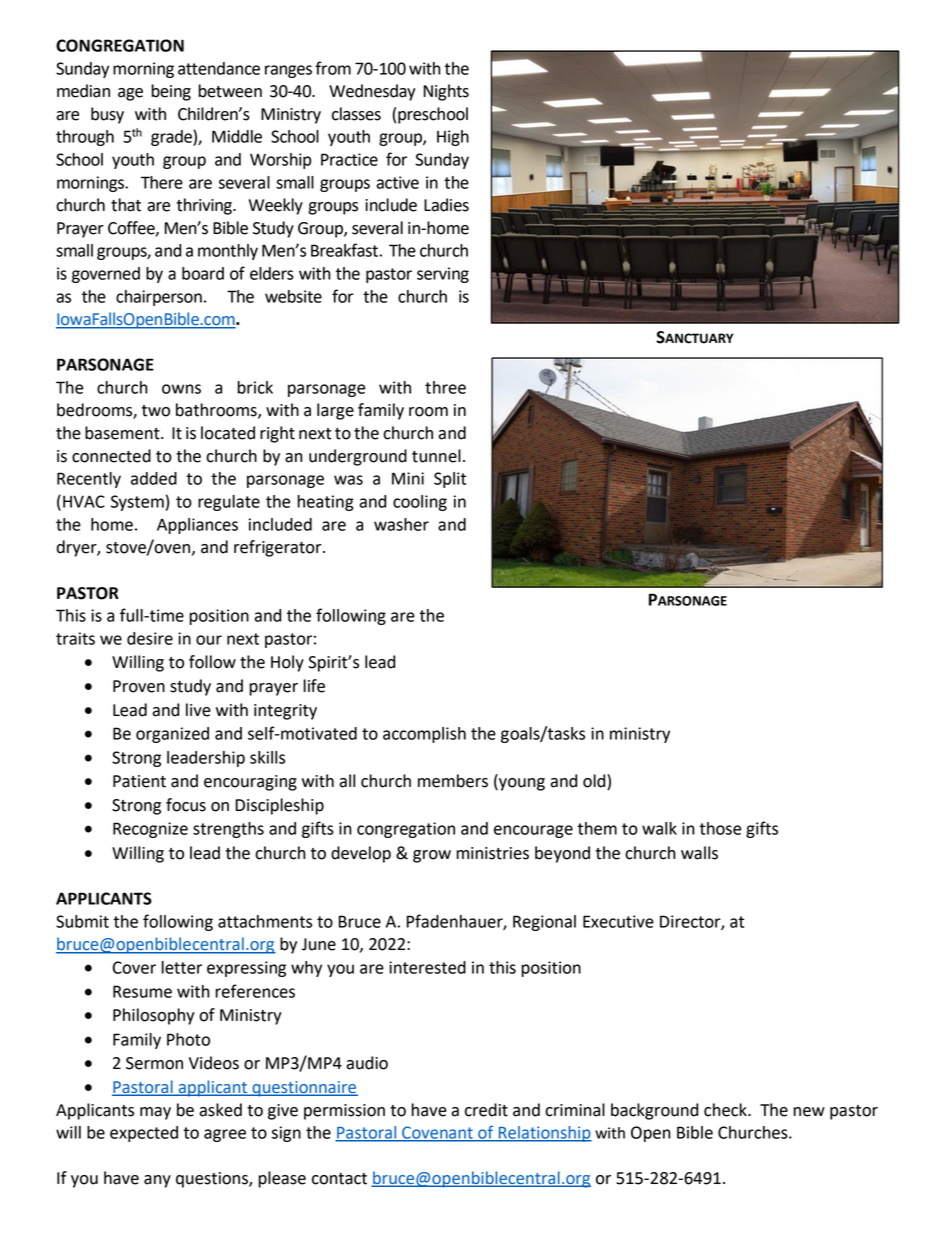 The height and width of the screenshot is (1233, 952). Describe the element at coordinates (144, 1134) in the screenshot. I see `expected` at that location.
